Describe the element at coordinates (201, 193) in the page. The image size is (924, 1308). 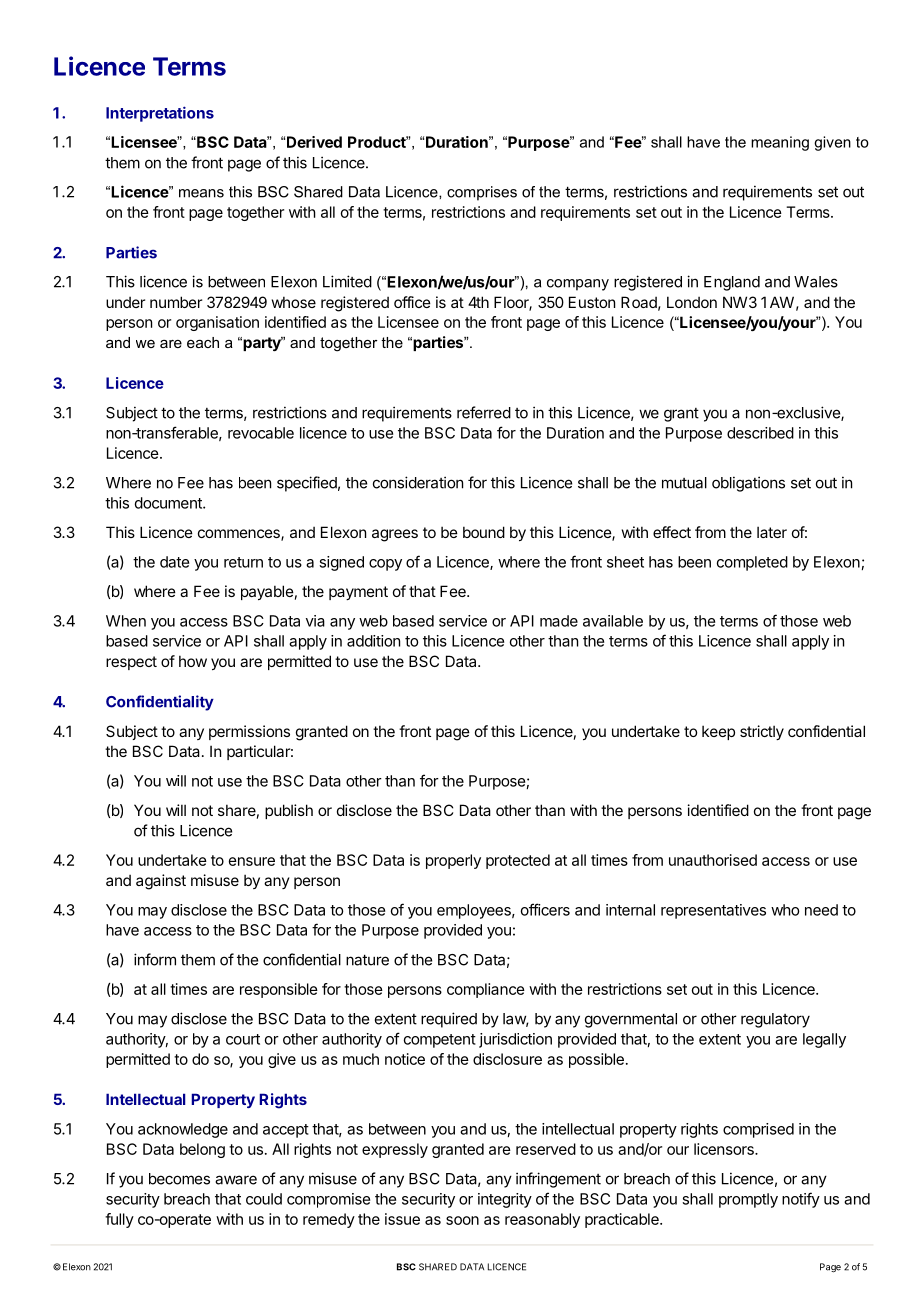
I see `means` at that location.
